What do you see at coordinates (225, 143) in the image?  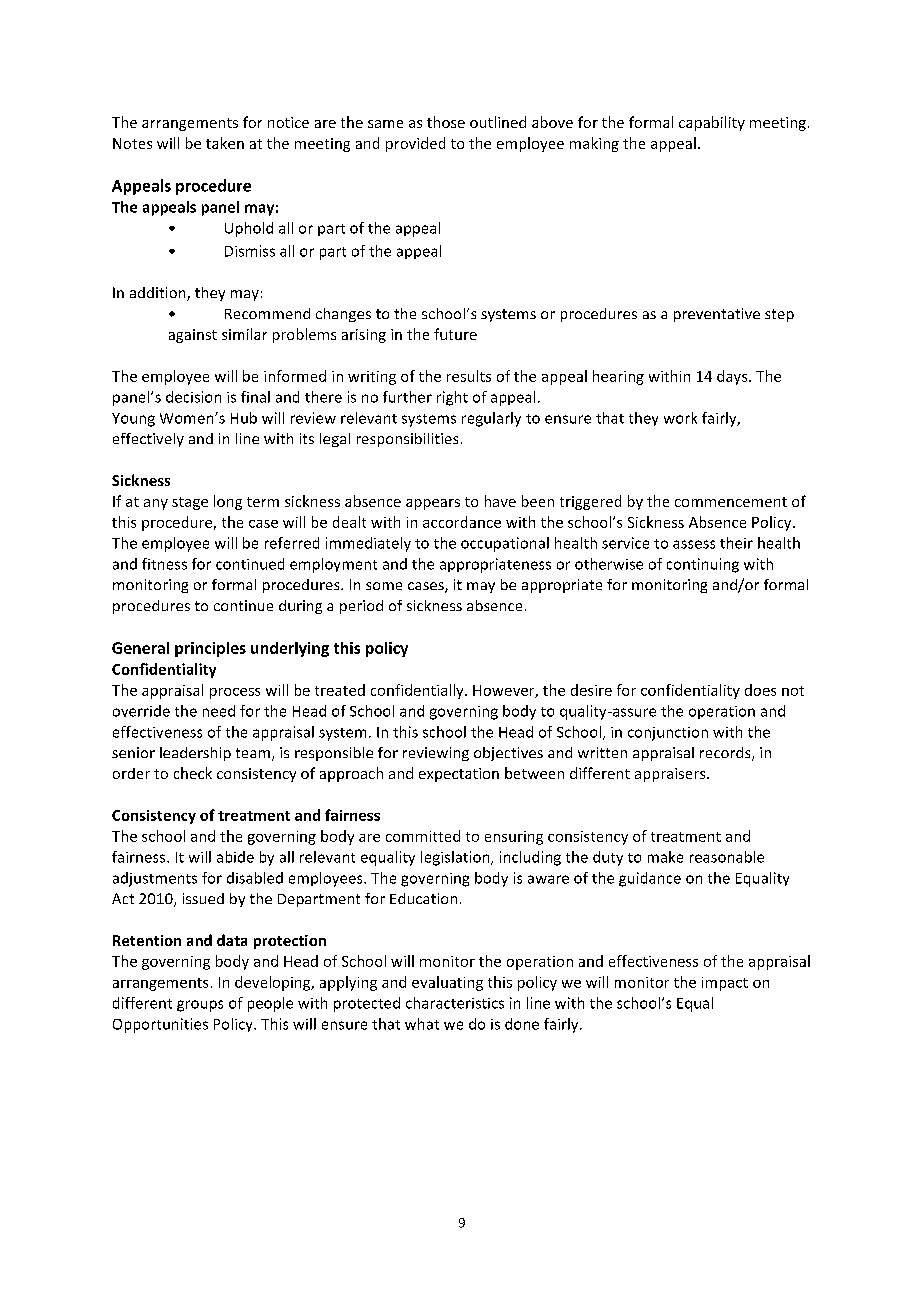 I see `taken` at bounding box center [225, 143].
